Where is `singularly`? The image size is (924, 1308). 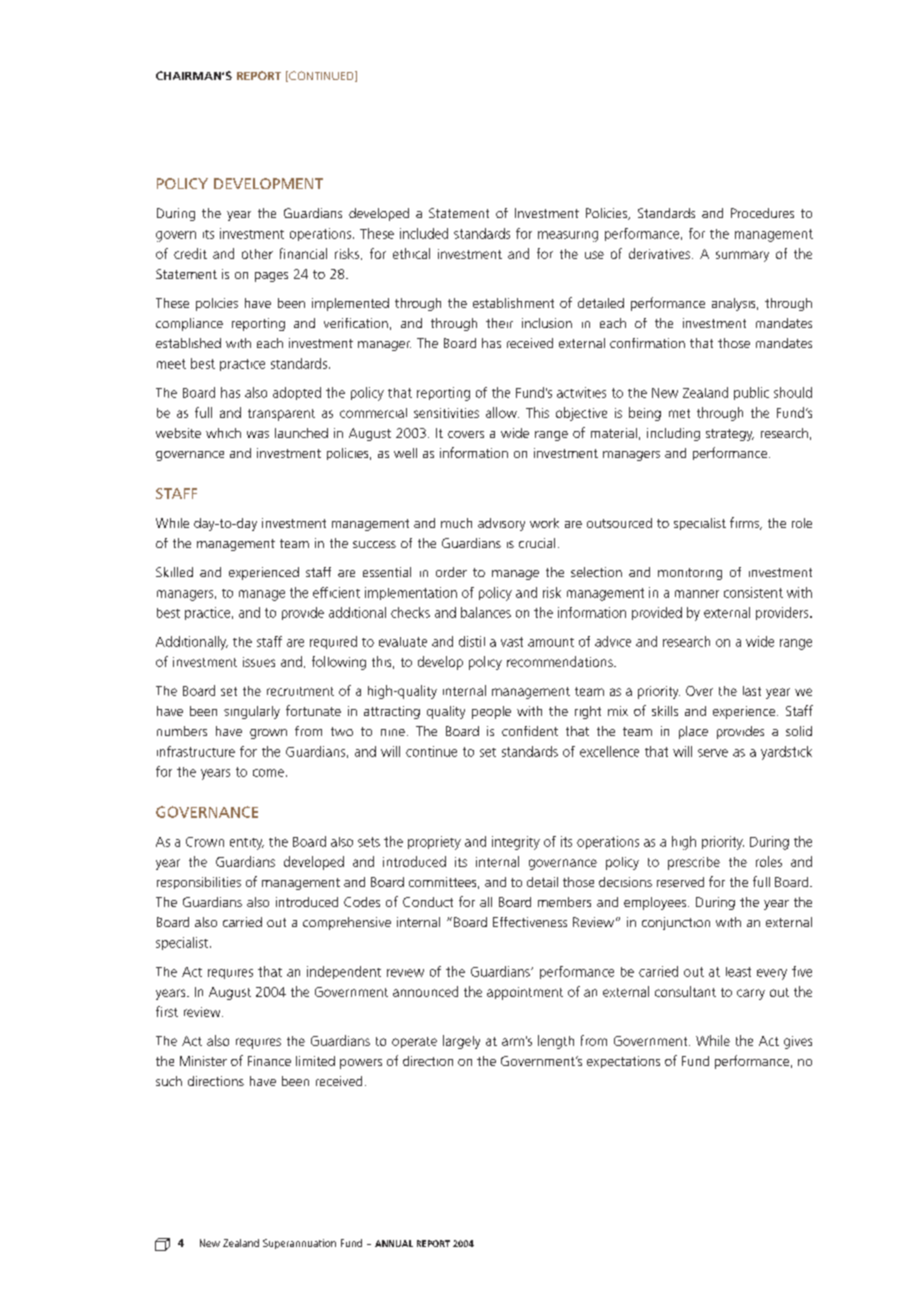
singularly is located at coordinates (252, 712).
